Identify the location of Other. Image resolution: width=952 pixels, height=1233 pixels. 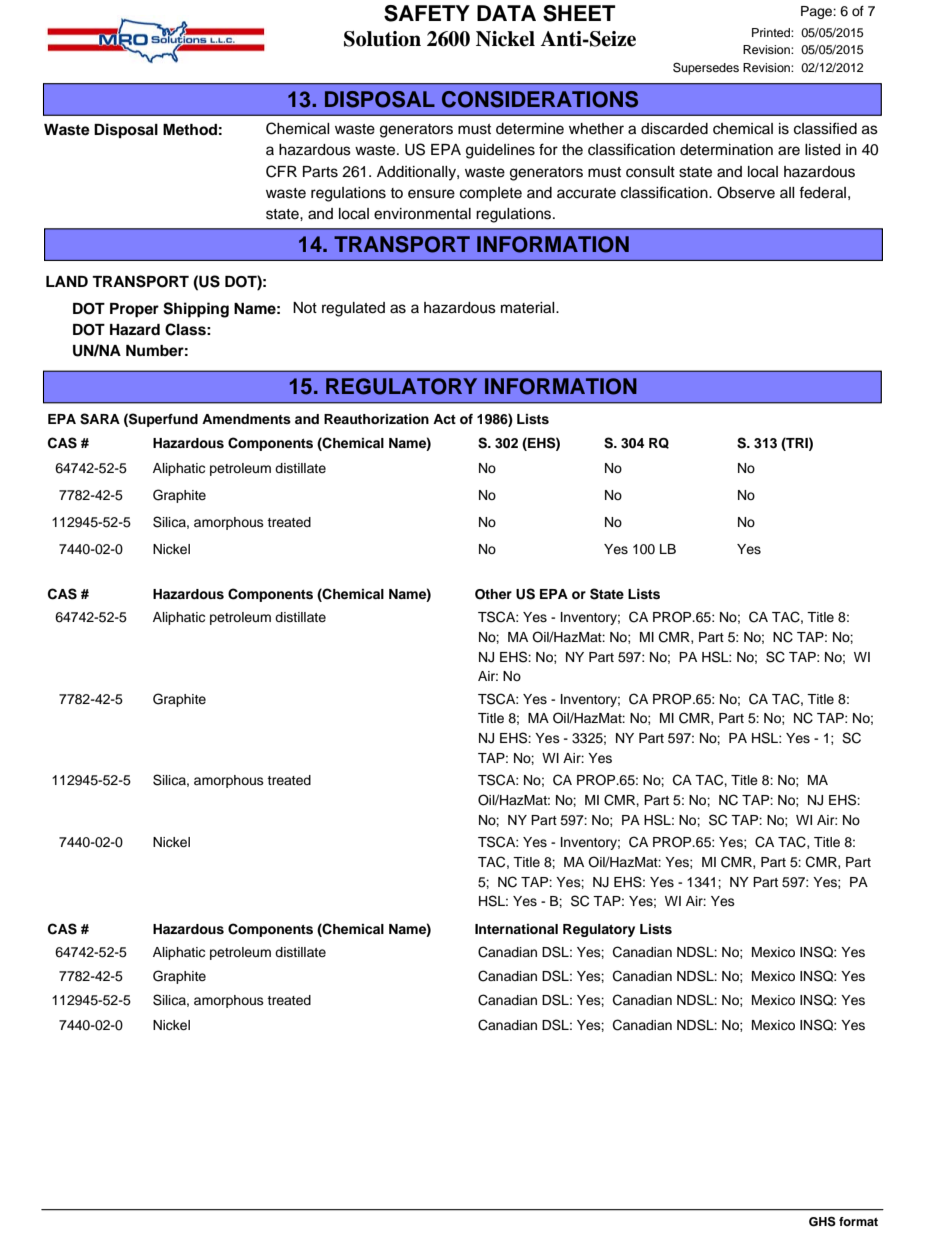
(493, 594).
